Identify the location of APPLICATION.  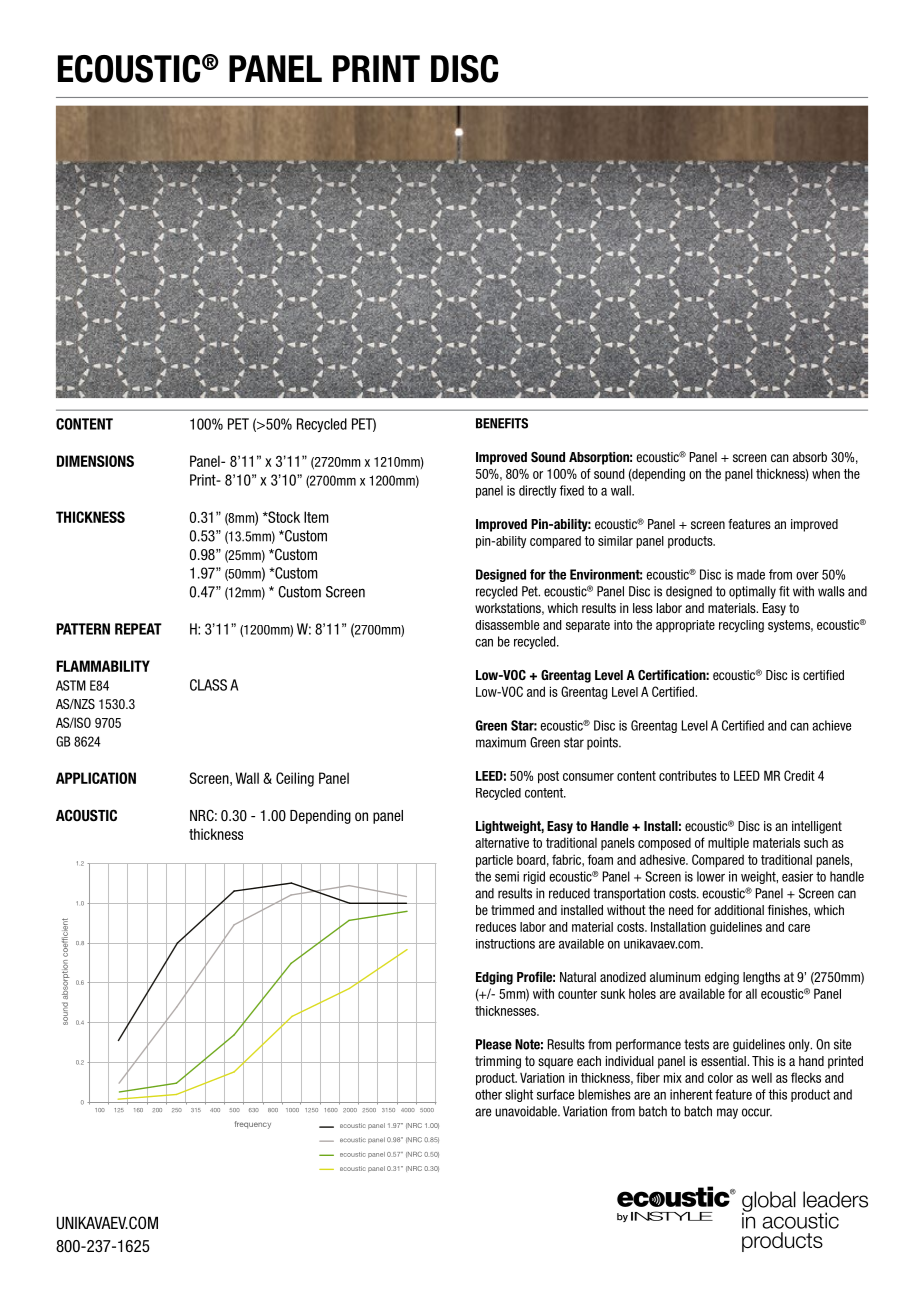
(96, 778).
